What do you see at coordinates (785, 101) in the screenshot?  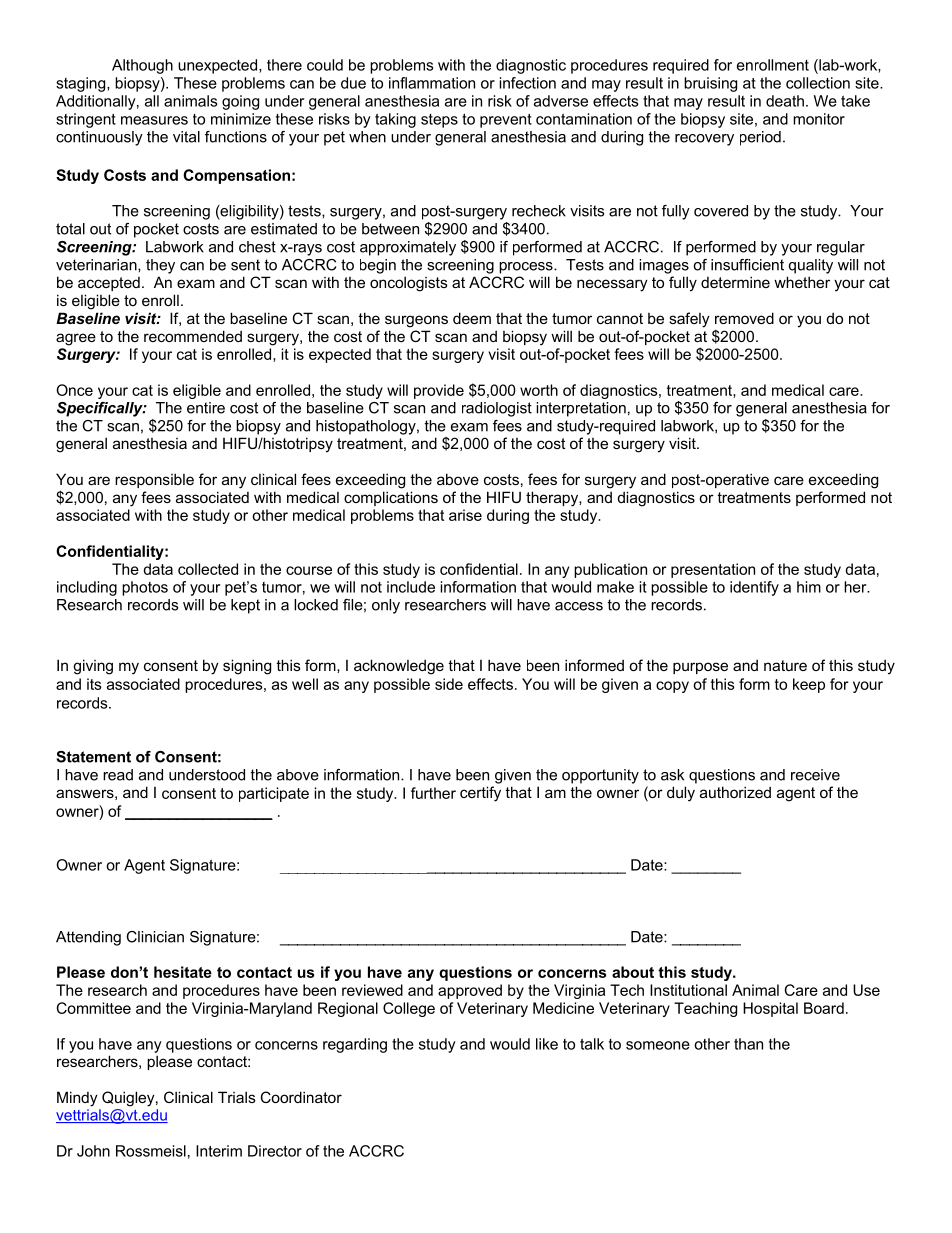 I see `death` at bounding box center [785, 101].
